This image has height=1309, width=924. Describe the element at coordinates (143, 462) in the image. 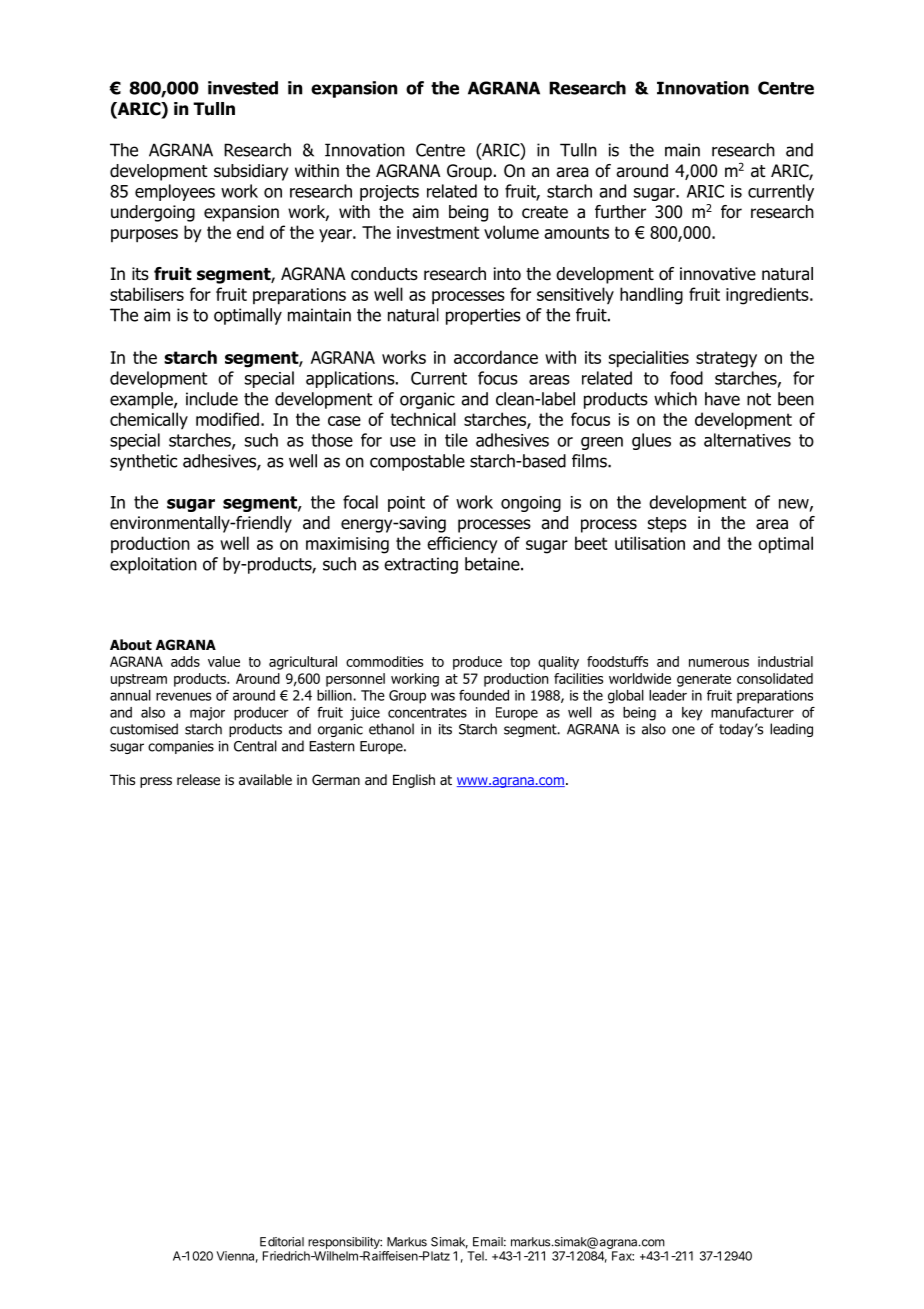

I see `synthetic` at that location.
